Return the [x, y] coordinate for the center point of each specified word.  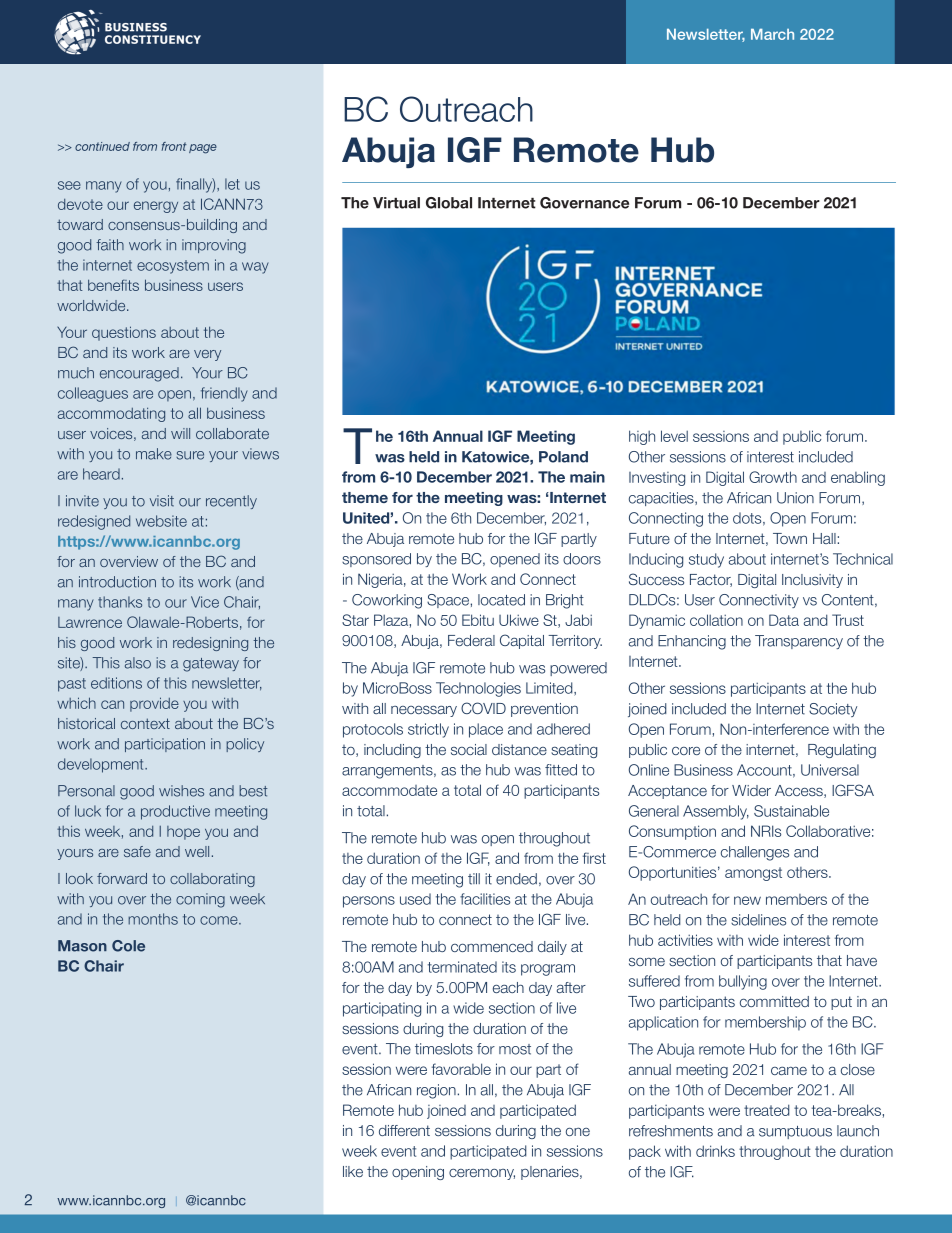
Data [784, 620]
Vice [205, 602]
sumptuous [795, 1132]
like [353, 1171]
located [501, 600]
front [174, 146]
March [772, 34]
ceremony [482, 1174]
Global [449, 203]
